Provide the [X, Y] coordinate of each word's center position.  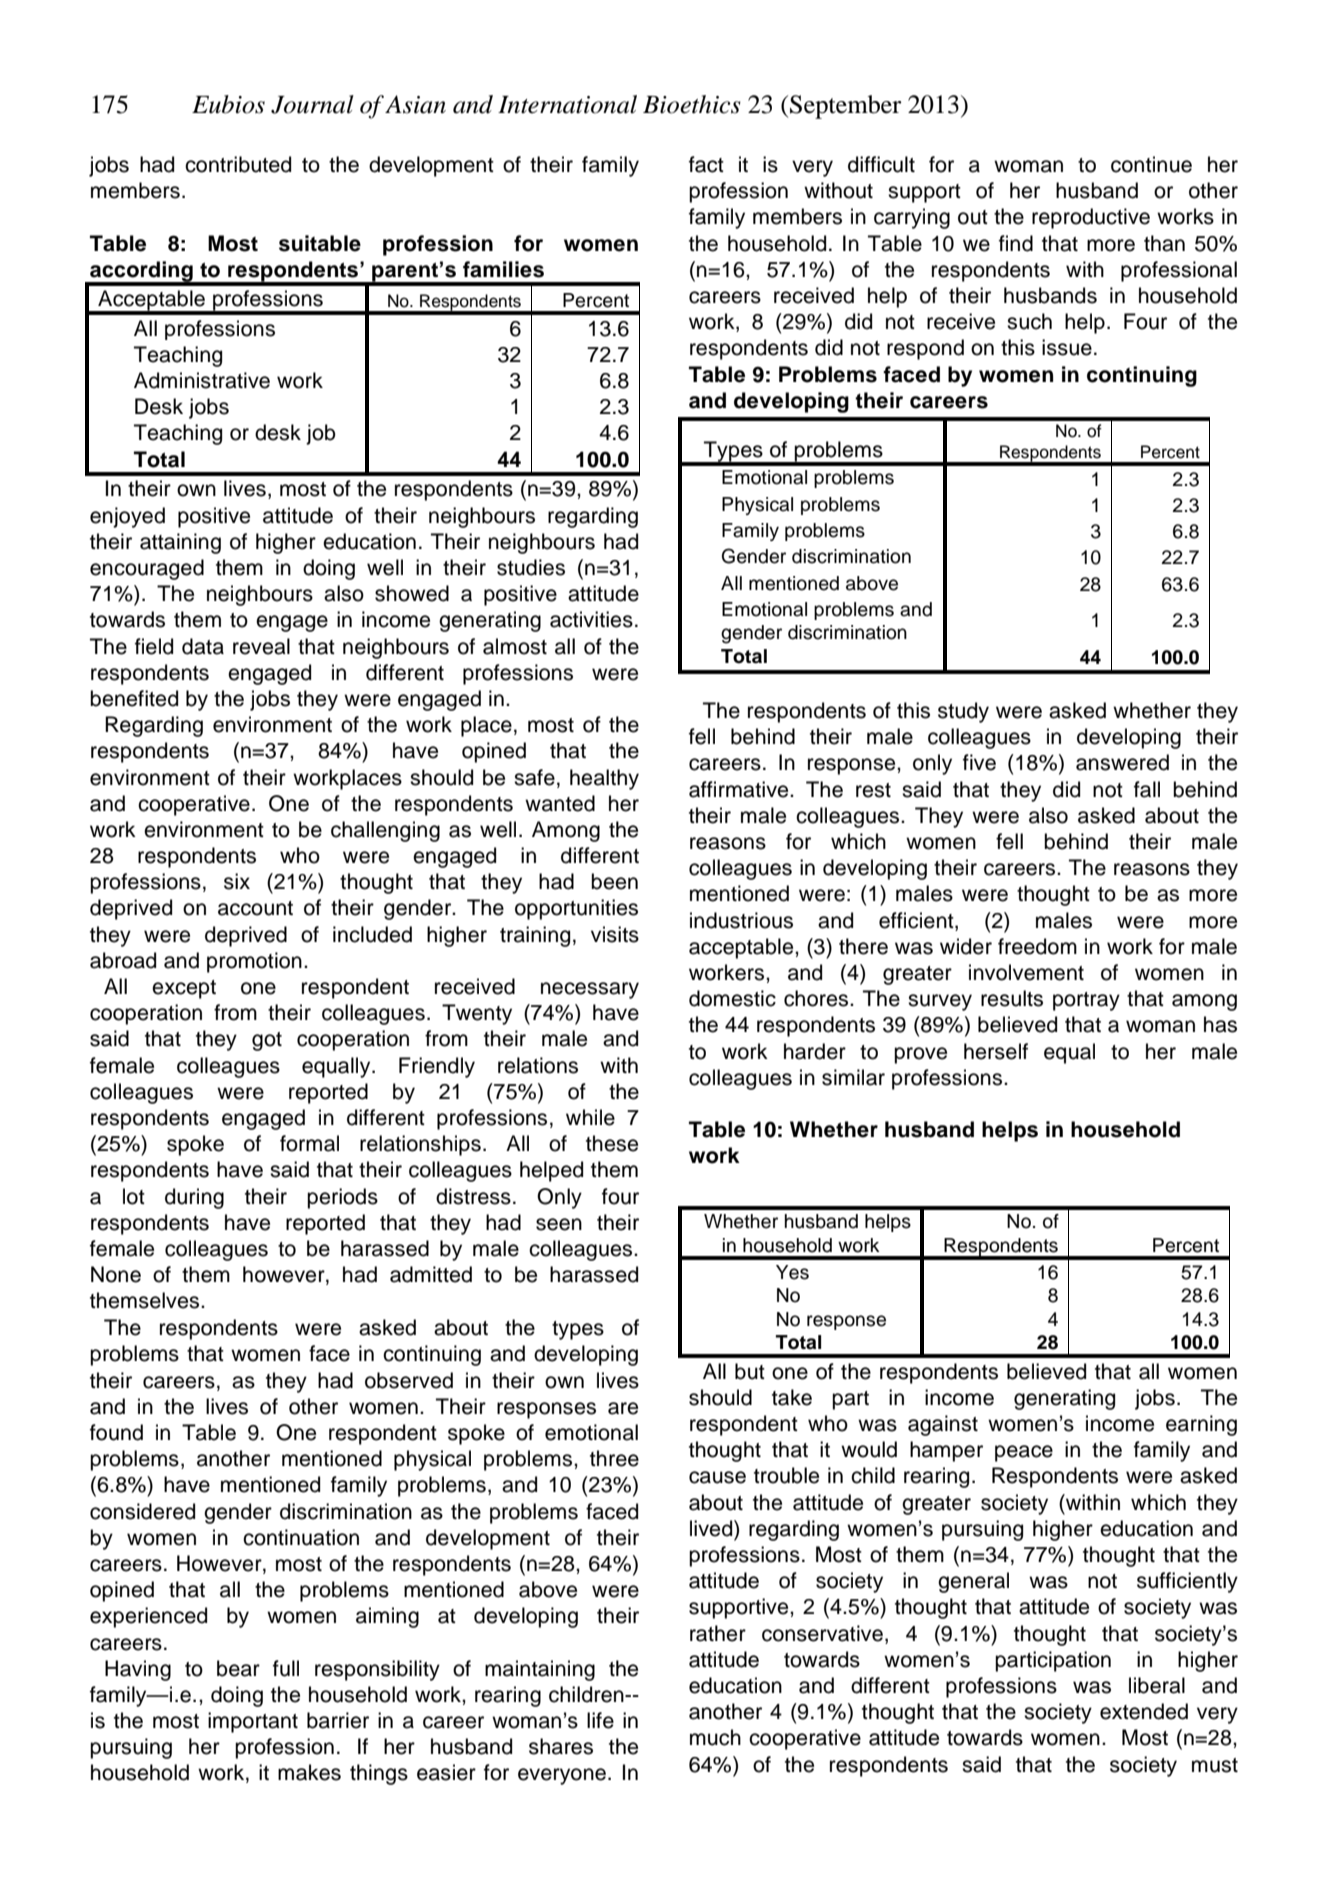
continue [1151, 164]
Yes [792, 1272]
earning [1201, 1425]
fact [706, 164]
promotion [254, 962]
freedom [1037, 946]
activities [591, 619]
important [253, 1722]
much [715, 1737]
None [116, 1274]
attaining [180, 543]
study [963, 712]
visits [615, 934]
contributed [238, 164]
